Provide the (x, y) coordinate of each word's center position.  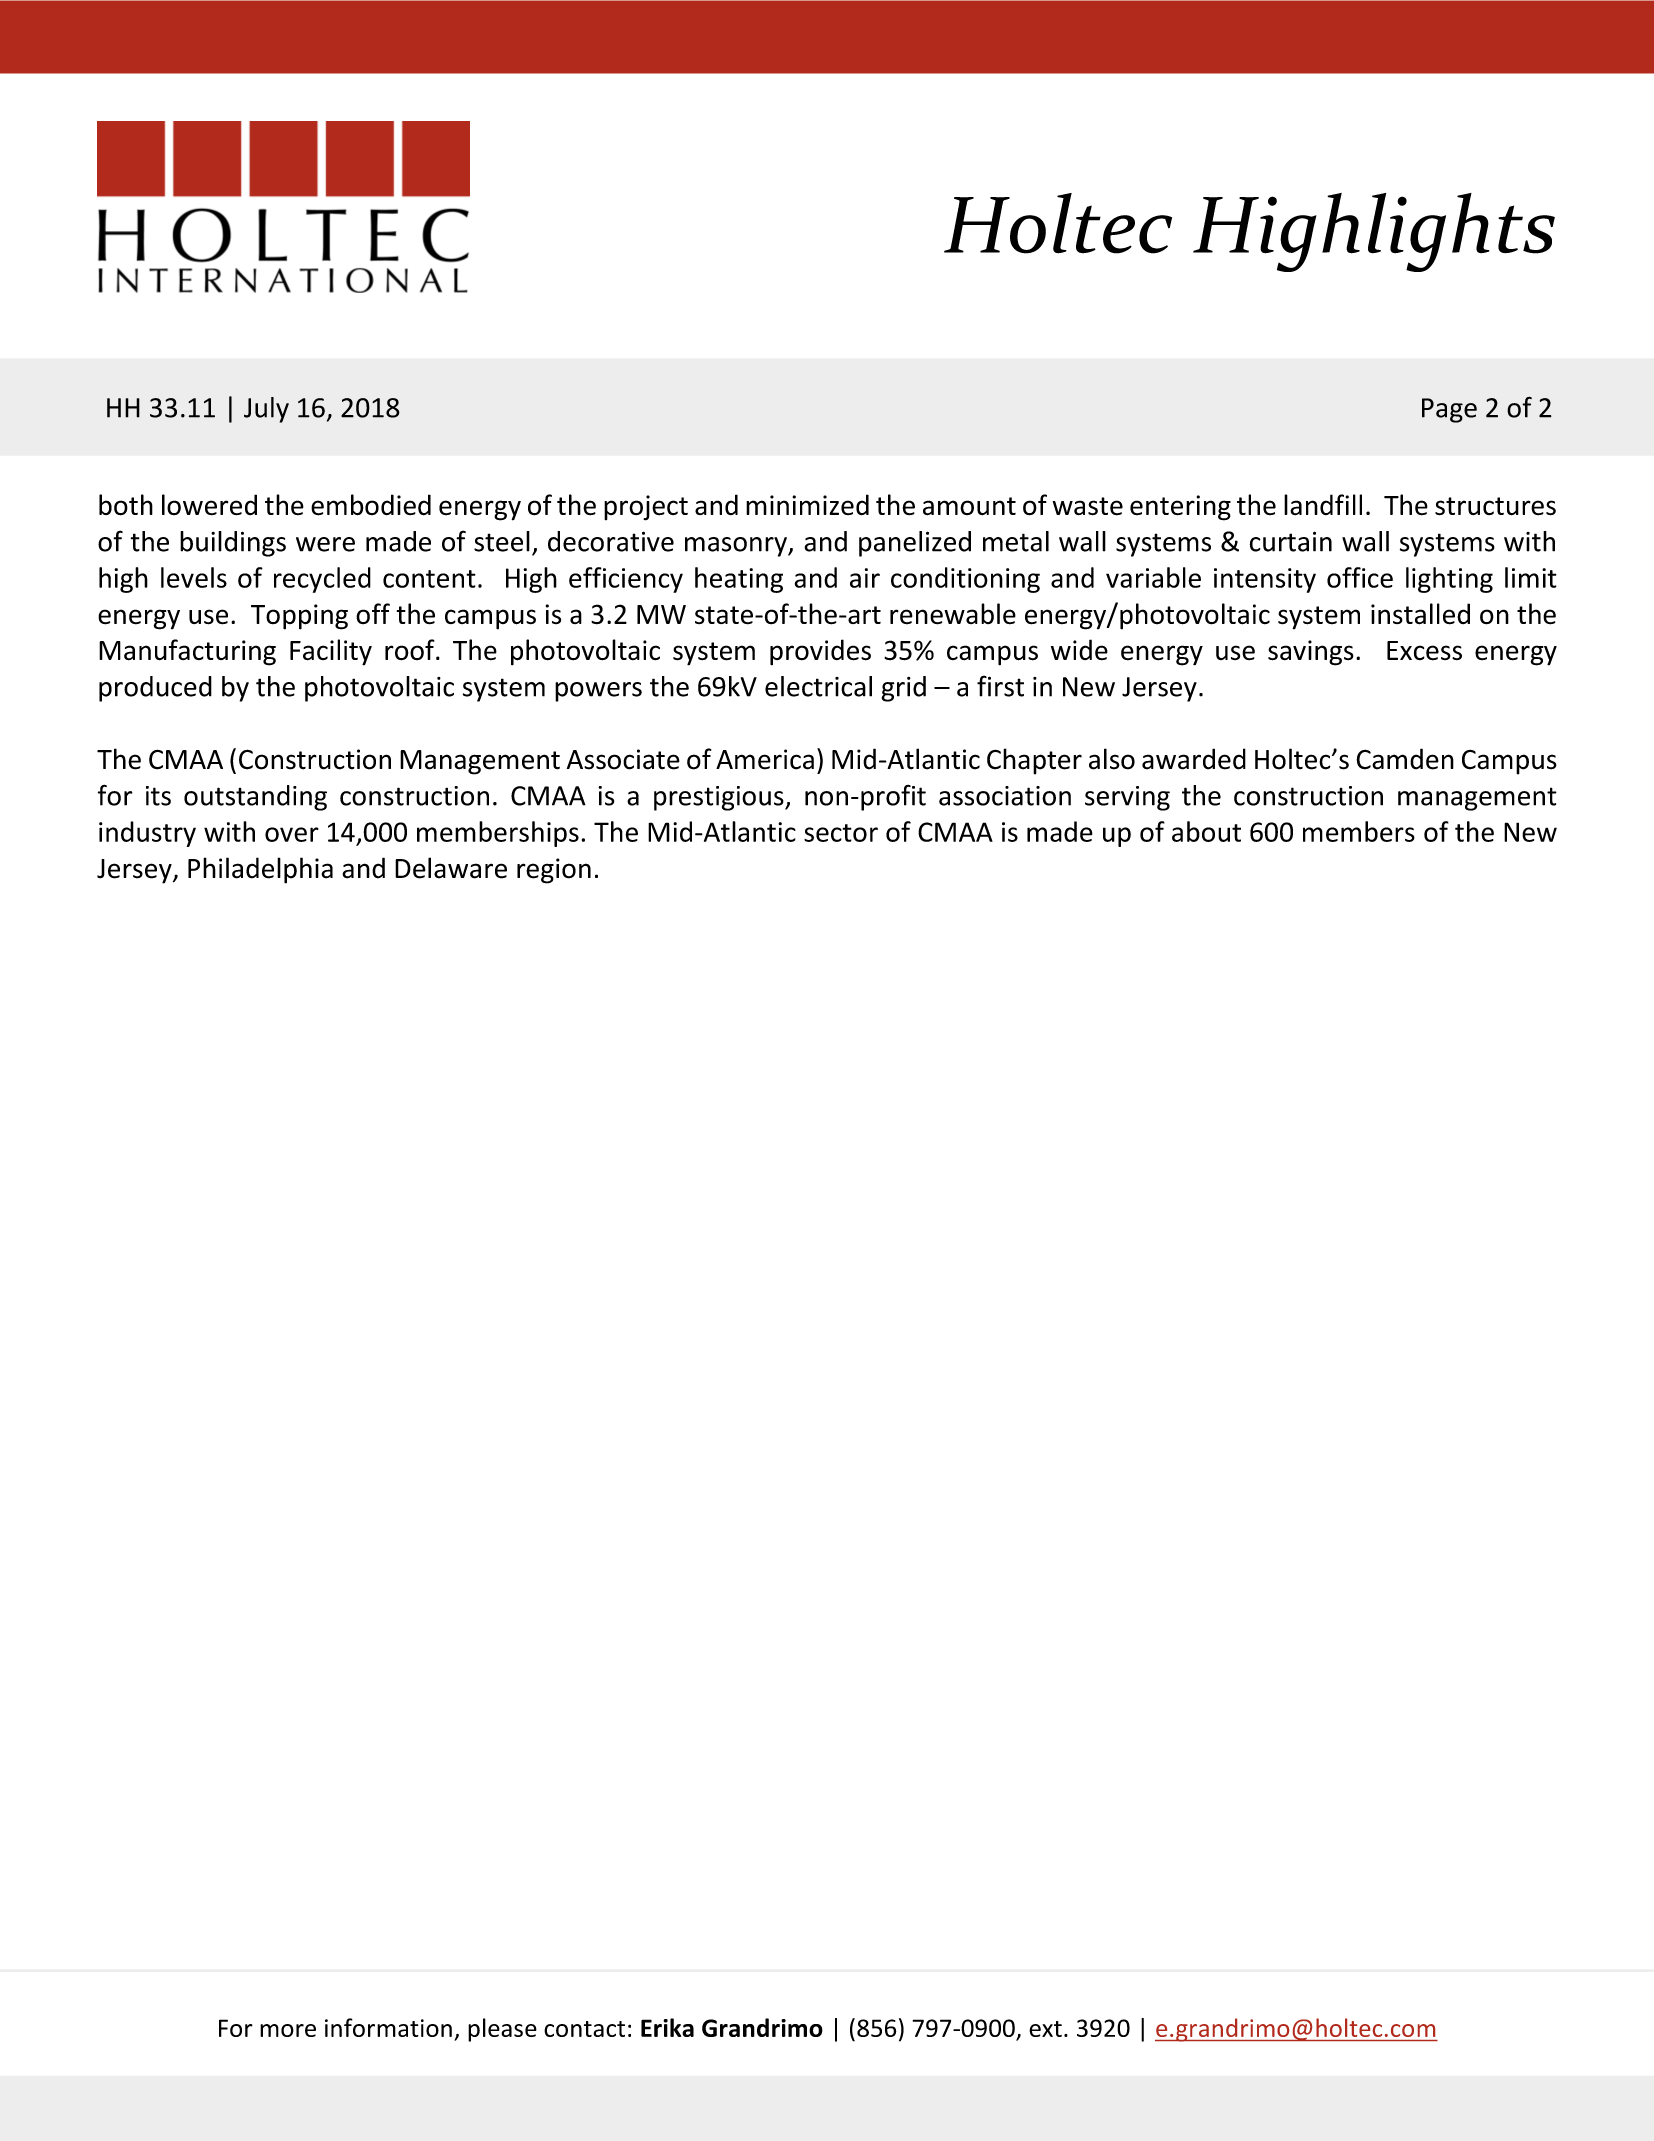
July (266, 410)
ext (1045, 2029)
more (288, 2030)
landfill (1323, 504)
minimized (807, 505)
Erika (667, 2027)
